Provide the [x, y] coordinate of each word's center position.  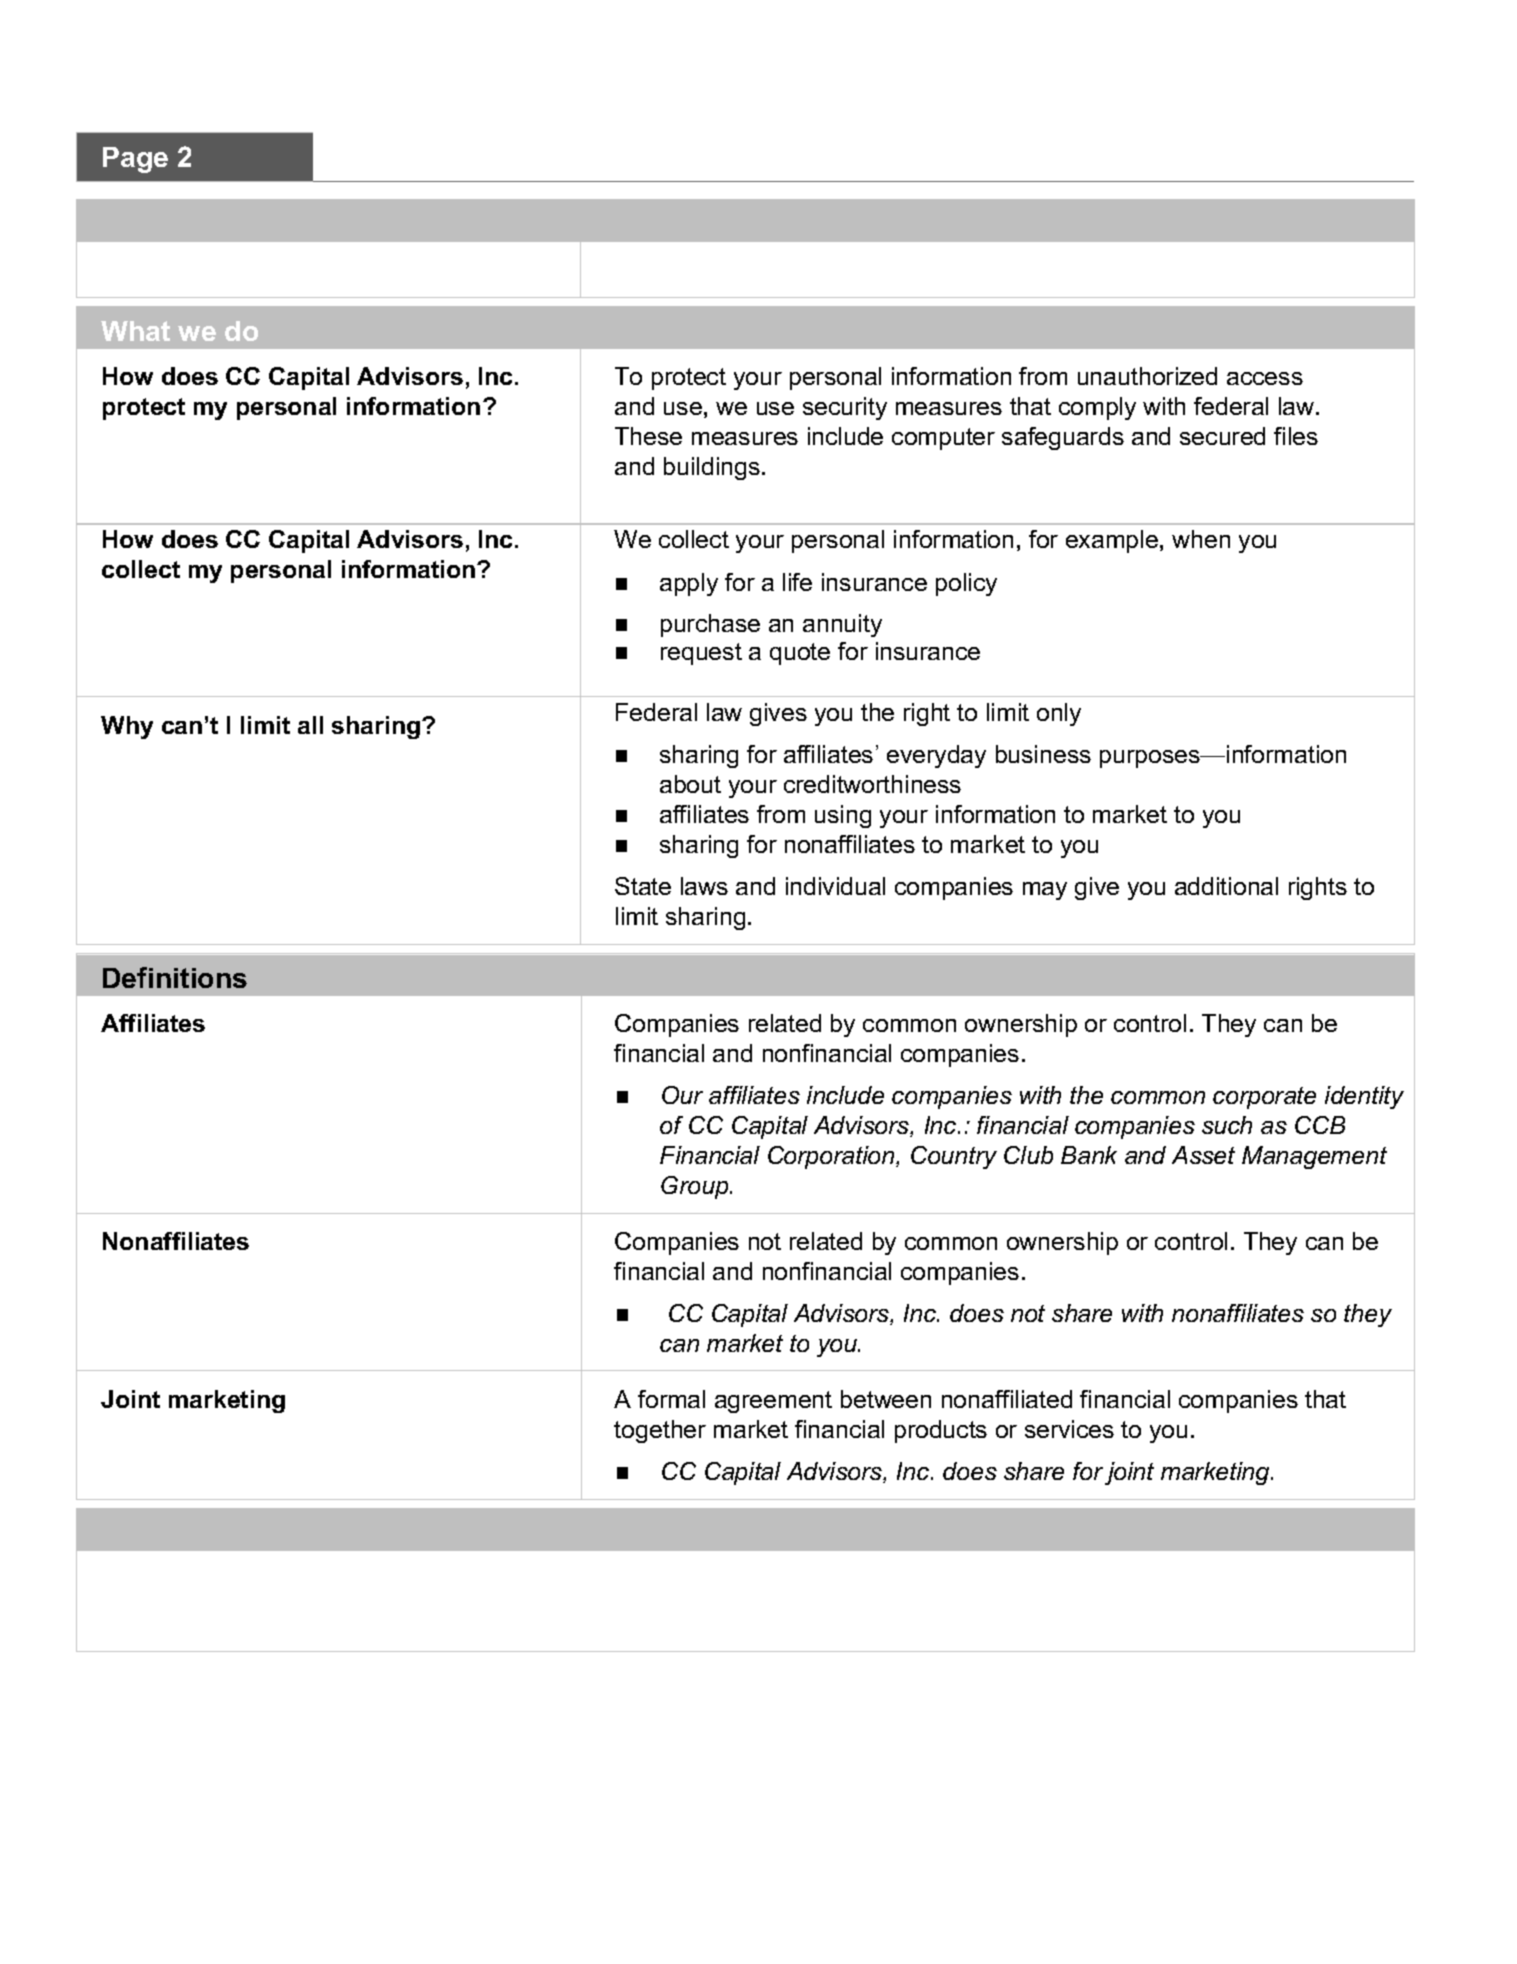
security [845, 408]
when [1201, 539]
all [310, 725]
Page [135, 160]
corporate [1264, 1098]
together [660, 1431]
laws [704, 886]
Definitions [175, 977]
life [797, 582]
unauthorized [1147, 376]
